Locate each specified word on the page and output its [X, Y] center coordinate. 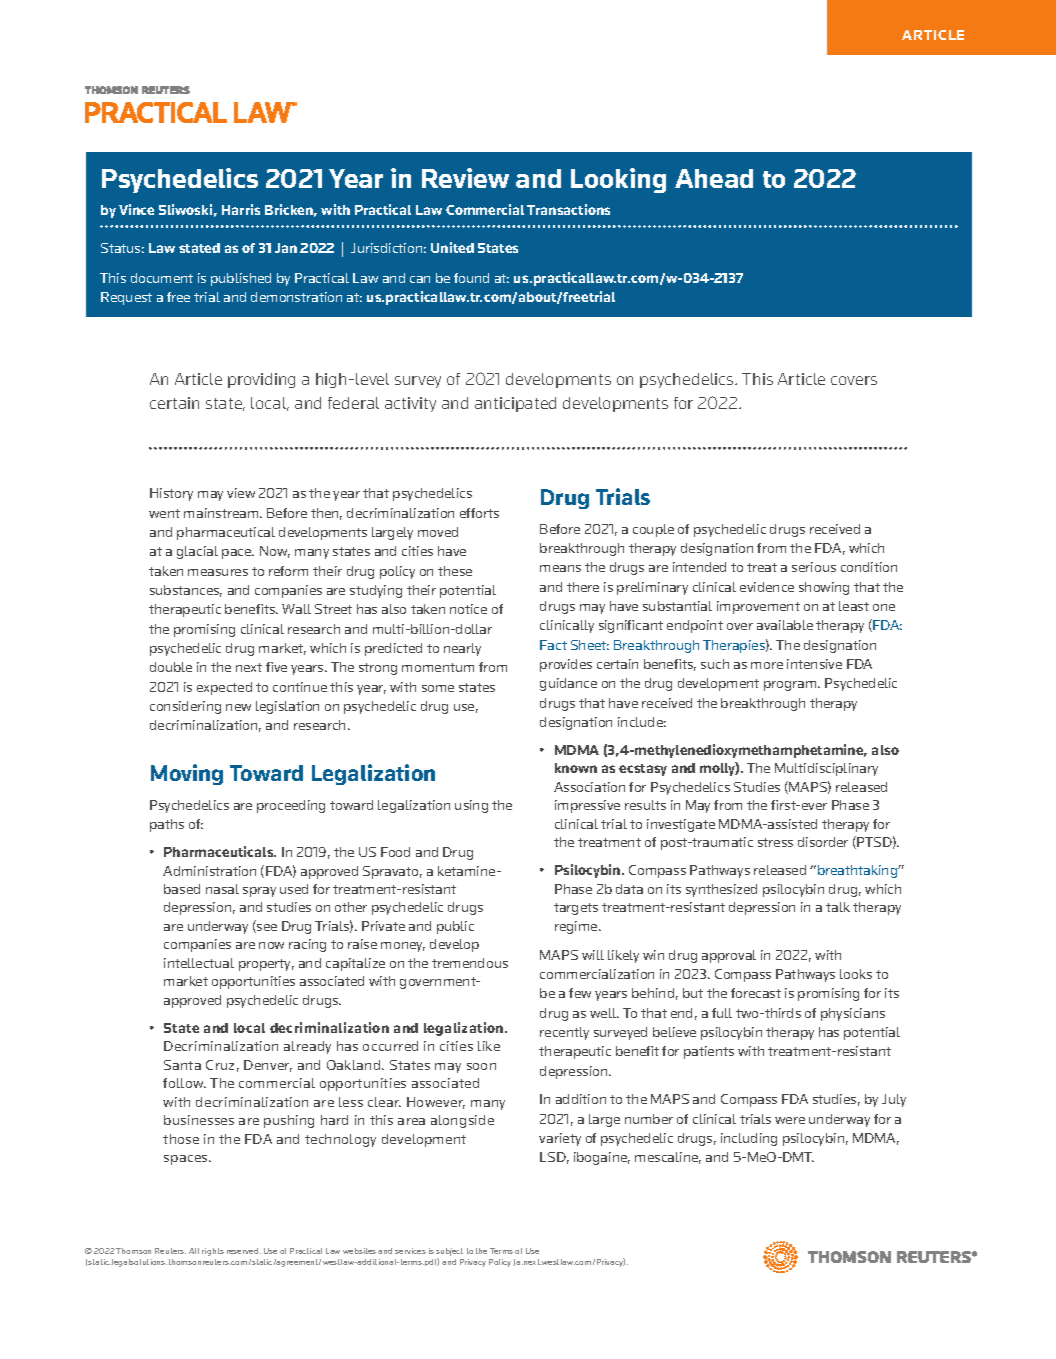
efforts [479, 513]
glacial [197, 552]
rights [213, 1252]
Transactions [568, 209]
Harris [241, 209]
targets [576, 909]
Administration [209, 871]
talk [838, 907]
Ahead [714, 178]
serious [814, 567]
